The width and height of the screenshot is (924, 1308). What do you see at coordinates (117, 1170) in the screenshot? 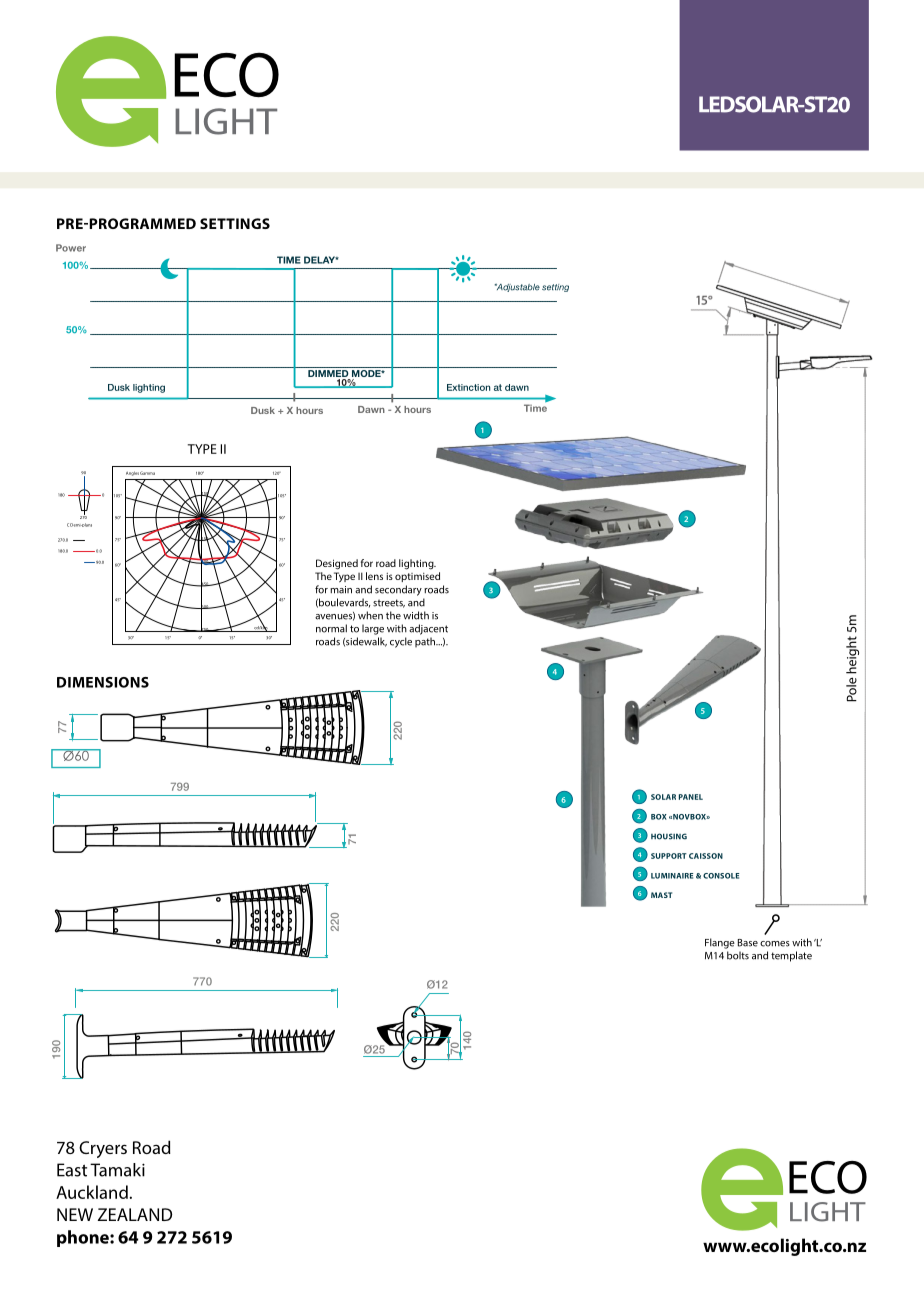
I see `Tamaki` at bounding box center [117, 1170].
